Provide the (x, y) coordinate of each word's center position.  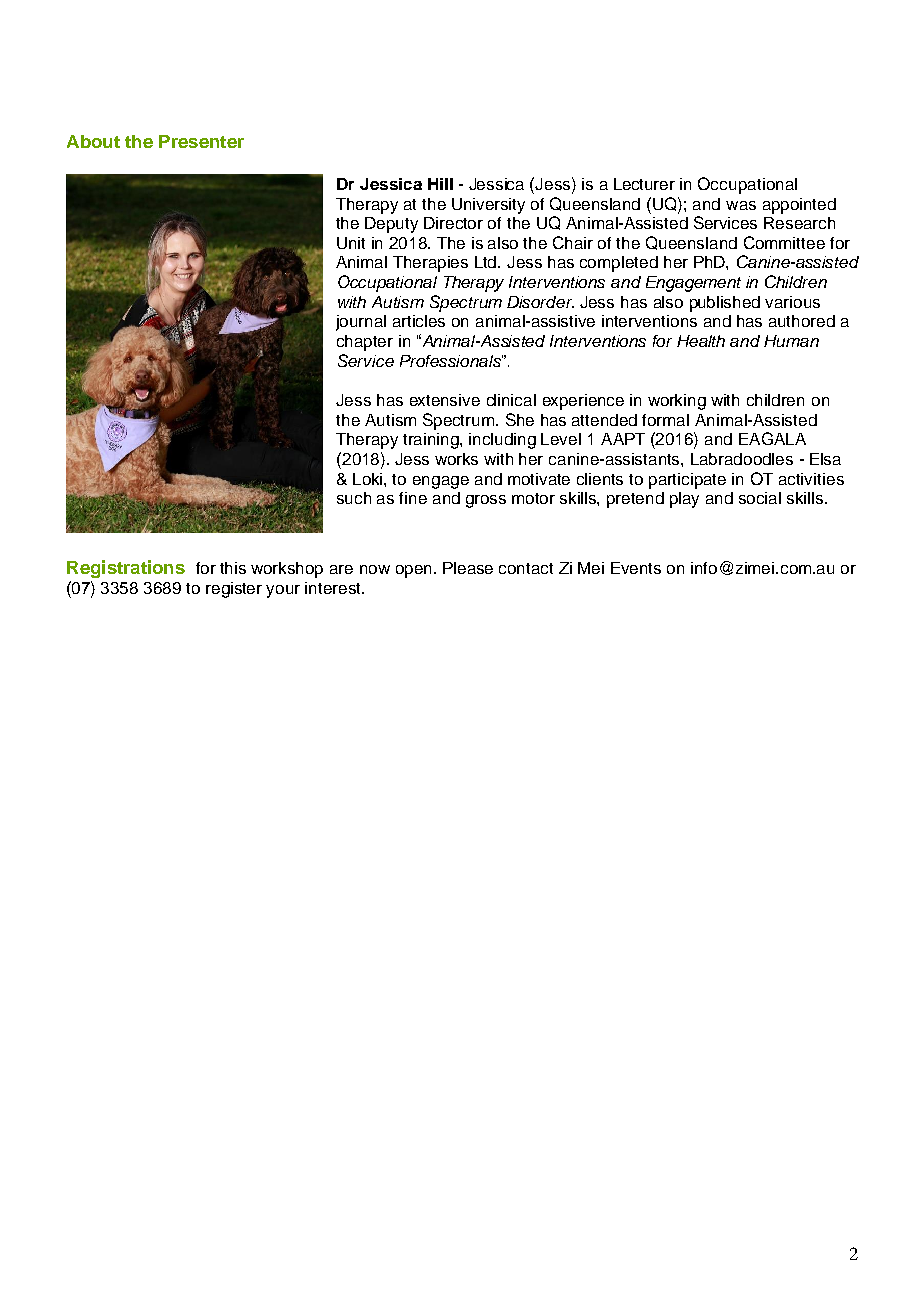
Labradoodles (742, 459)
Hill (440, 184)
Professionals (451, 361)
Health (701, 341)
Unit (351, 243)
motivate (539, 479)
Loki (369, 479)
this (233, 568)
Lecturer (644, 184)
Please (468, 568)
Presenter (201, 141)
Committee (784, 242)
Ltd (487, 262)
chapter (365, 343)
